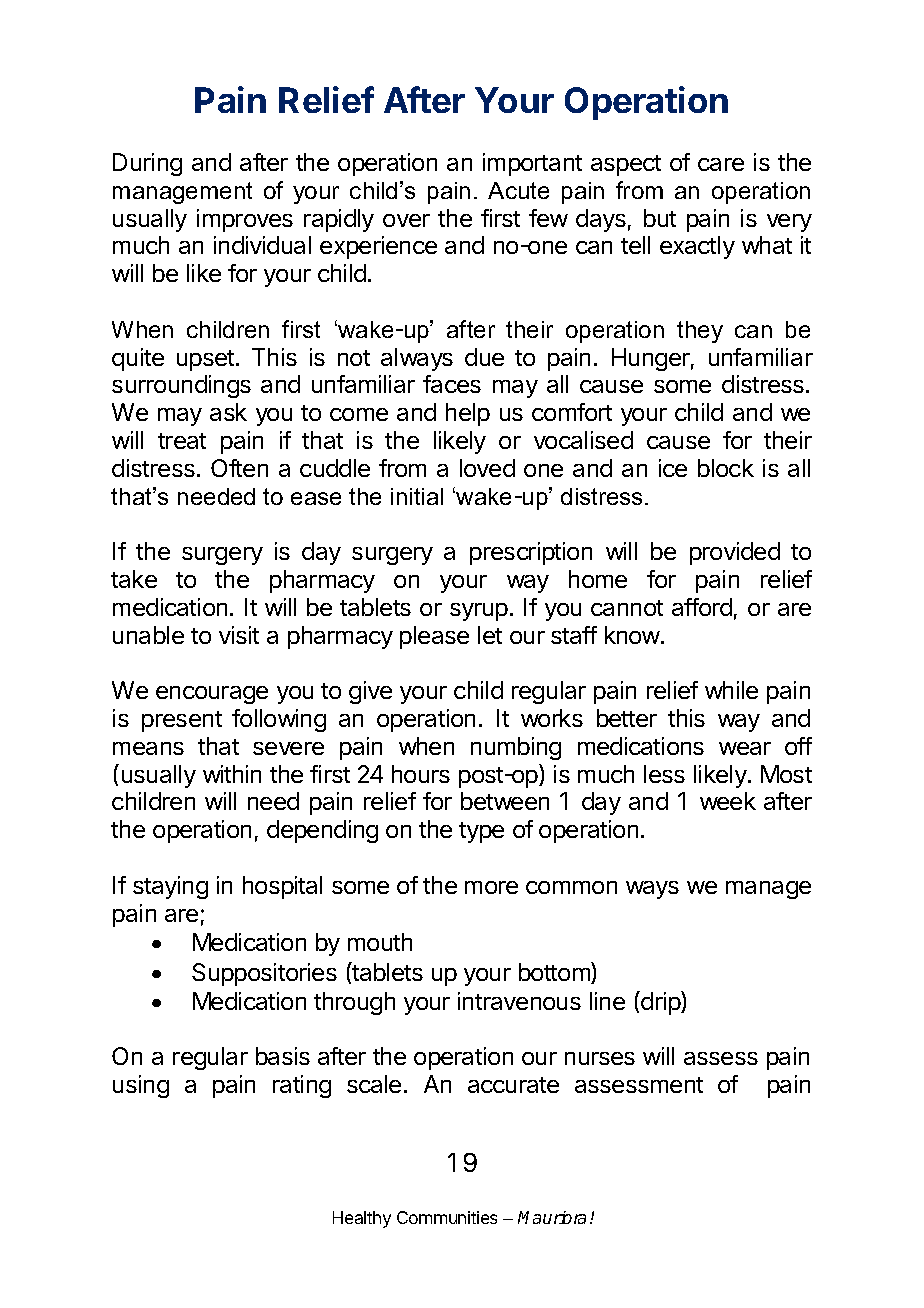 This page has width=924, height=1308. I want to click on care, so click(721, 164).
